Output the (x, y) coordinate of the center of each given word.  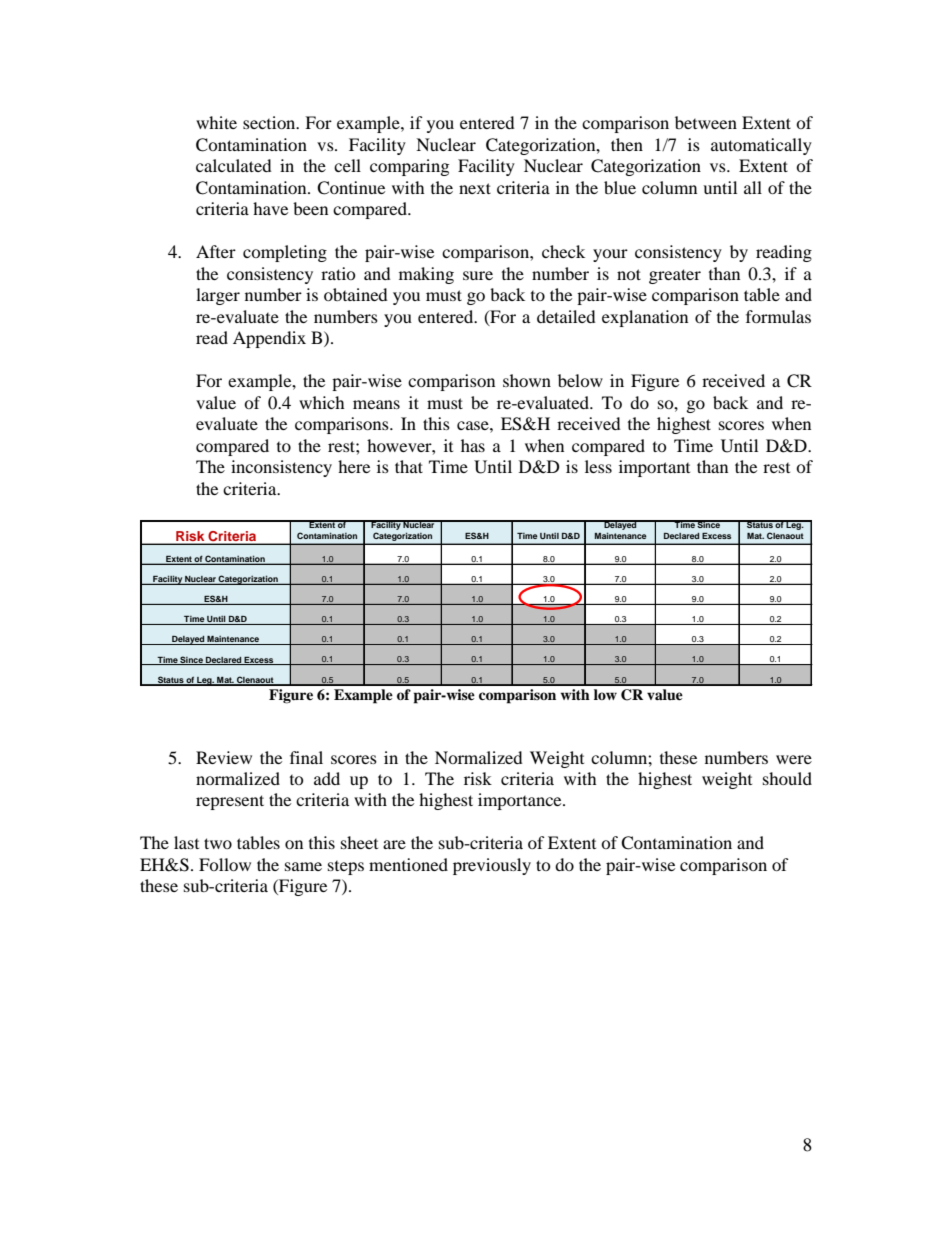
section (270, 122)
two (218, 843)
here (354, 466)
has (473, 445)
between (706, 122)
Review (224, 757)
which (322, 402)
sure (478, 275)
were (794, 759)
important (654, 468)
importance (521, 801)
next (475, 188)
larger (218, 296)
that (409, 466)
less (598, 466)
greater (675, 276)
